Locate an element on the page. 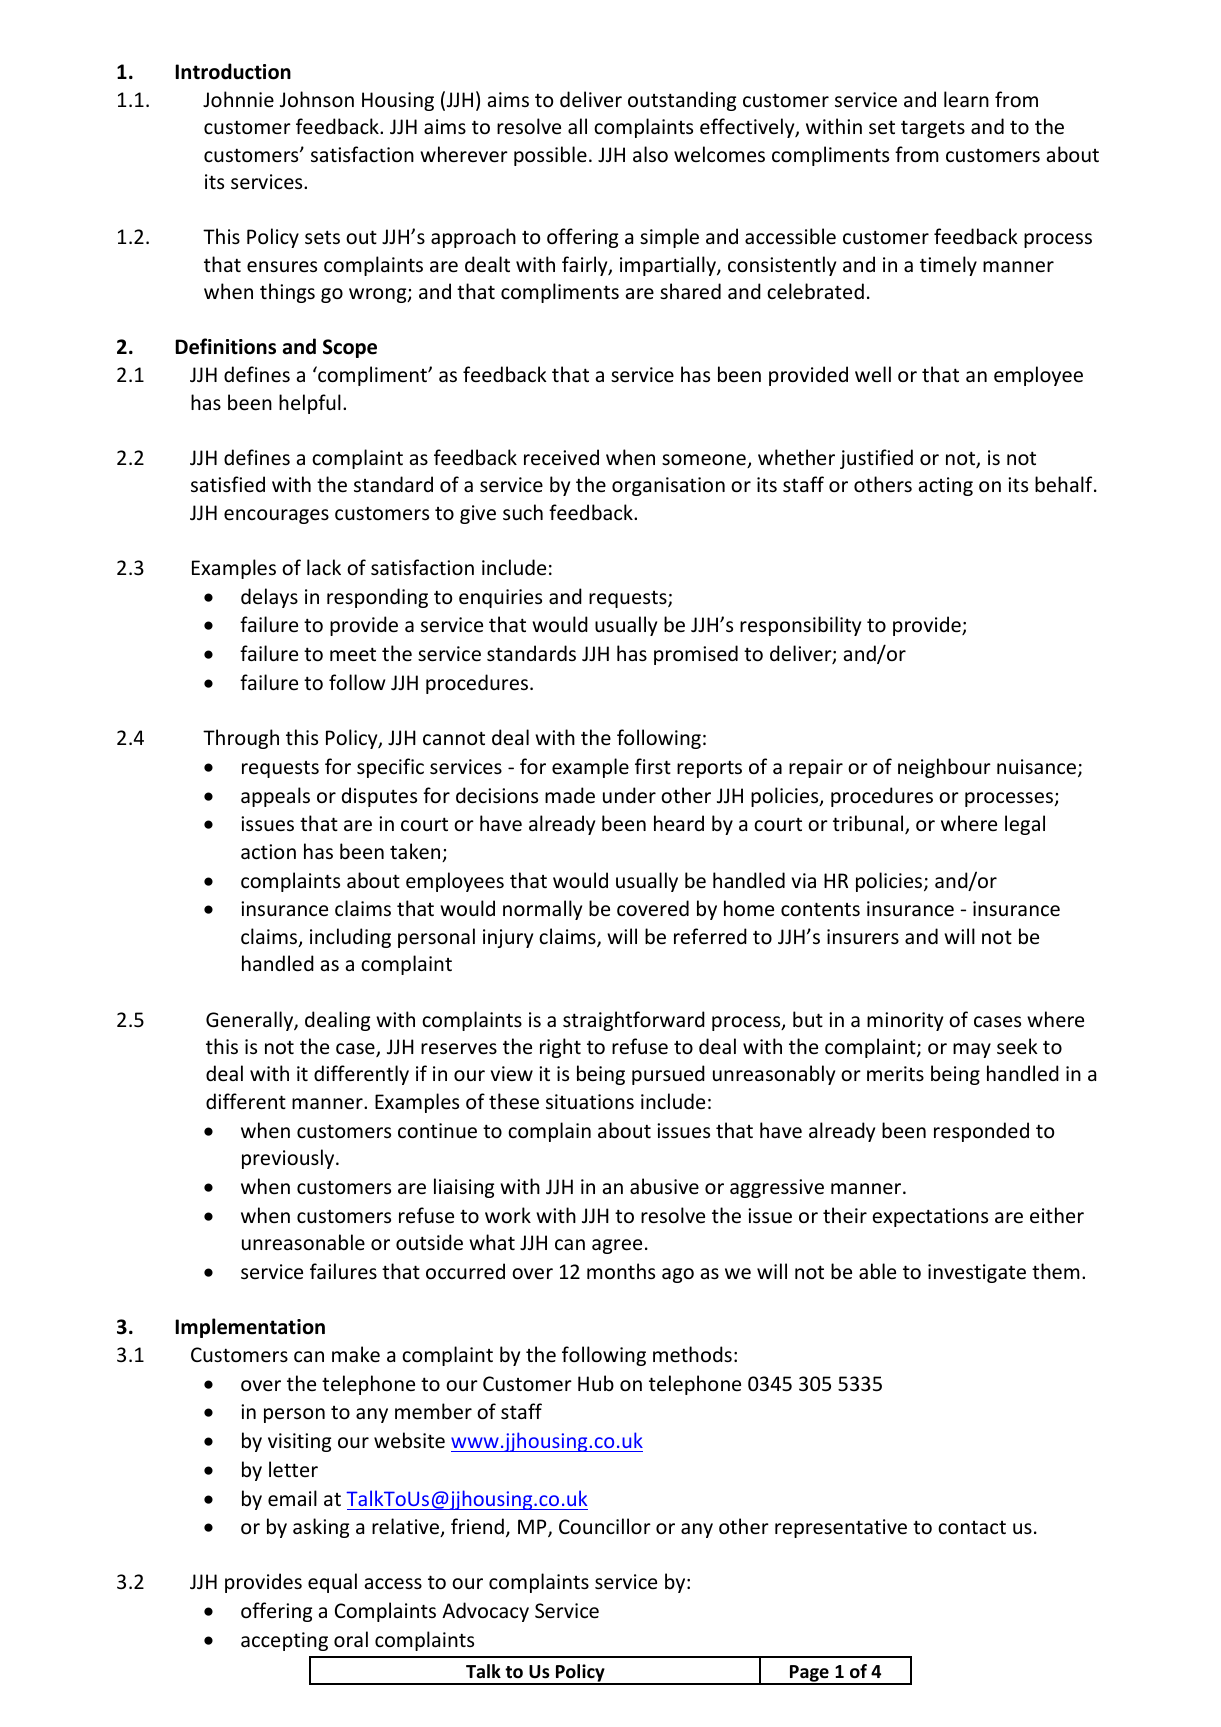 This document has height=1727, width=1221. straightforward is located at coordinates (634, 1021).
